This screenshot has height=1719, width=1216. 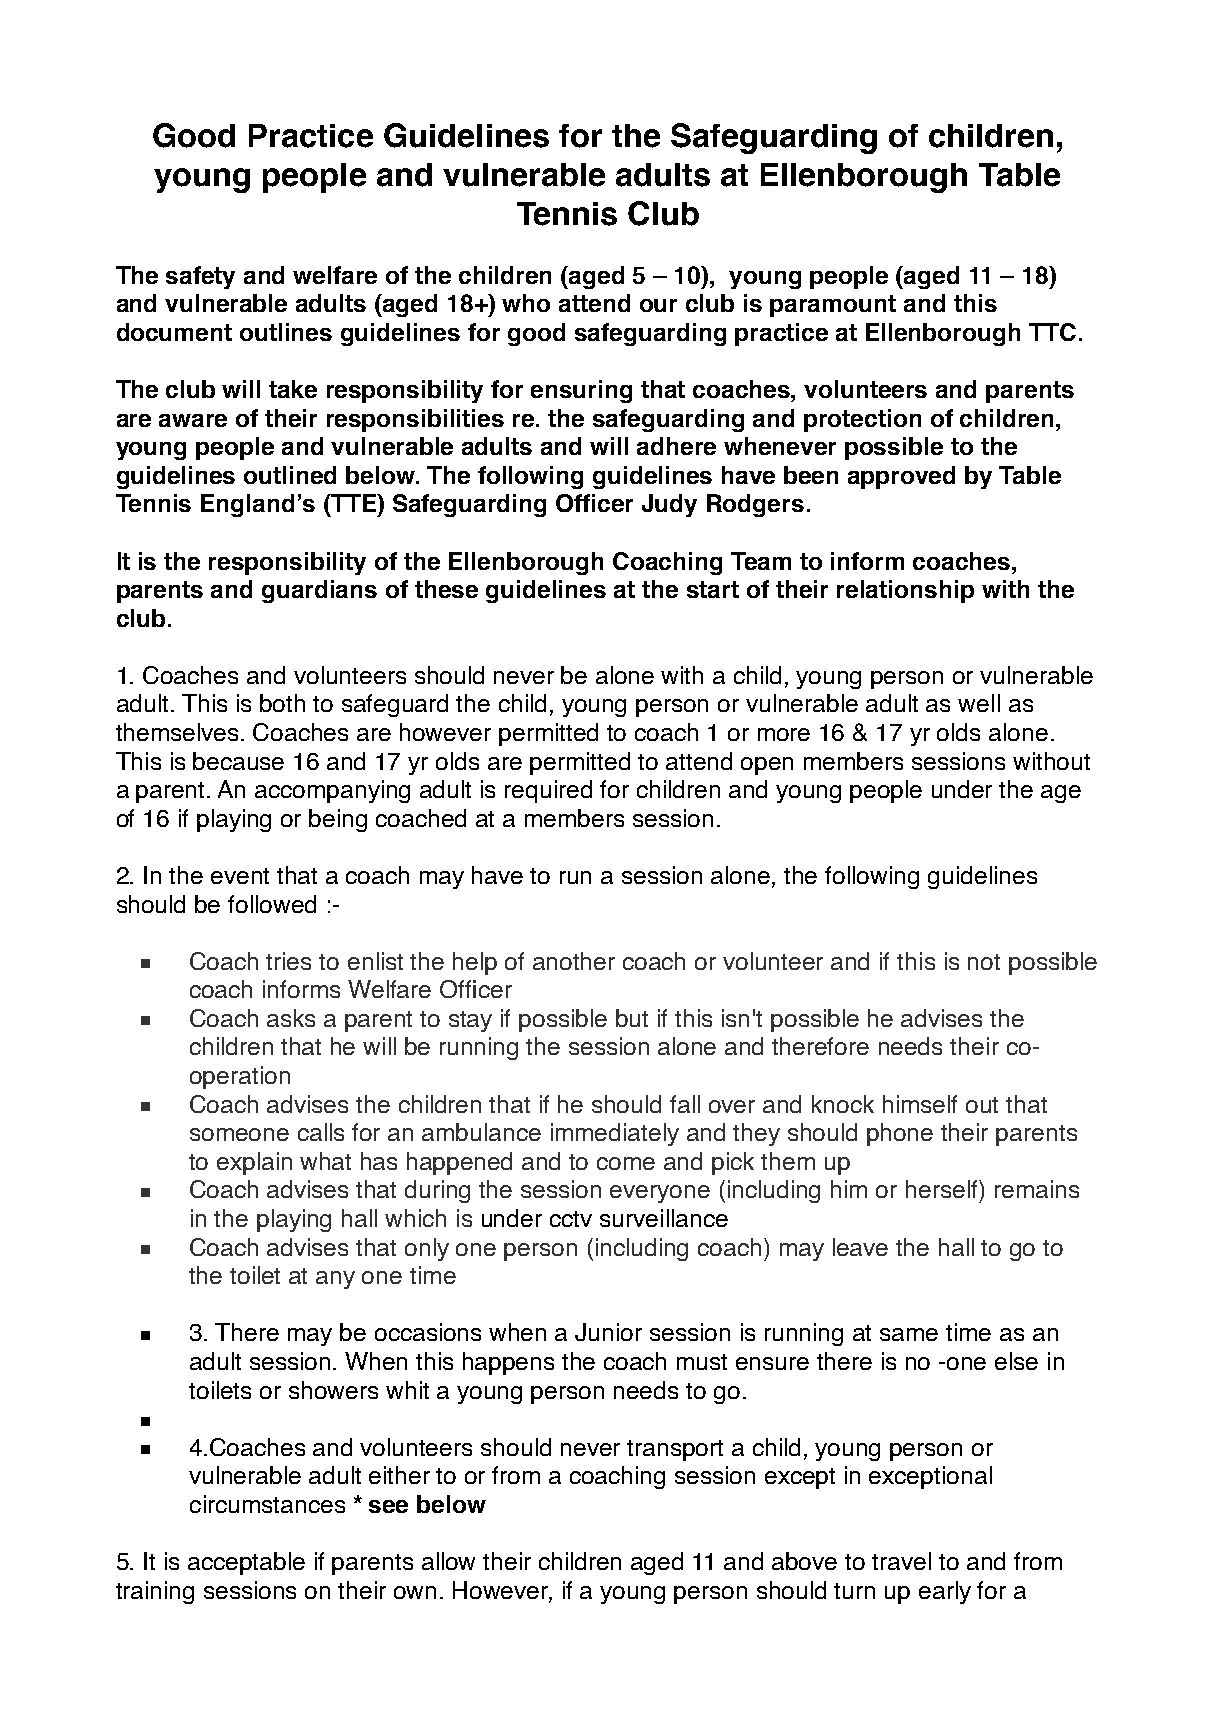 What do you see at coordinates (272, 904) in the screenshot?
I see `followed` at bounding box center [272, 904].
